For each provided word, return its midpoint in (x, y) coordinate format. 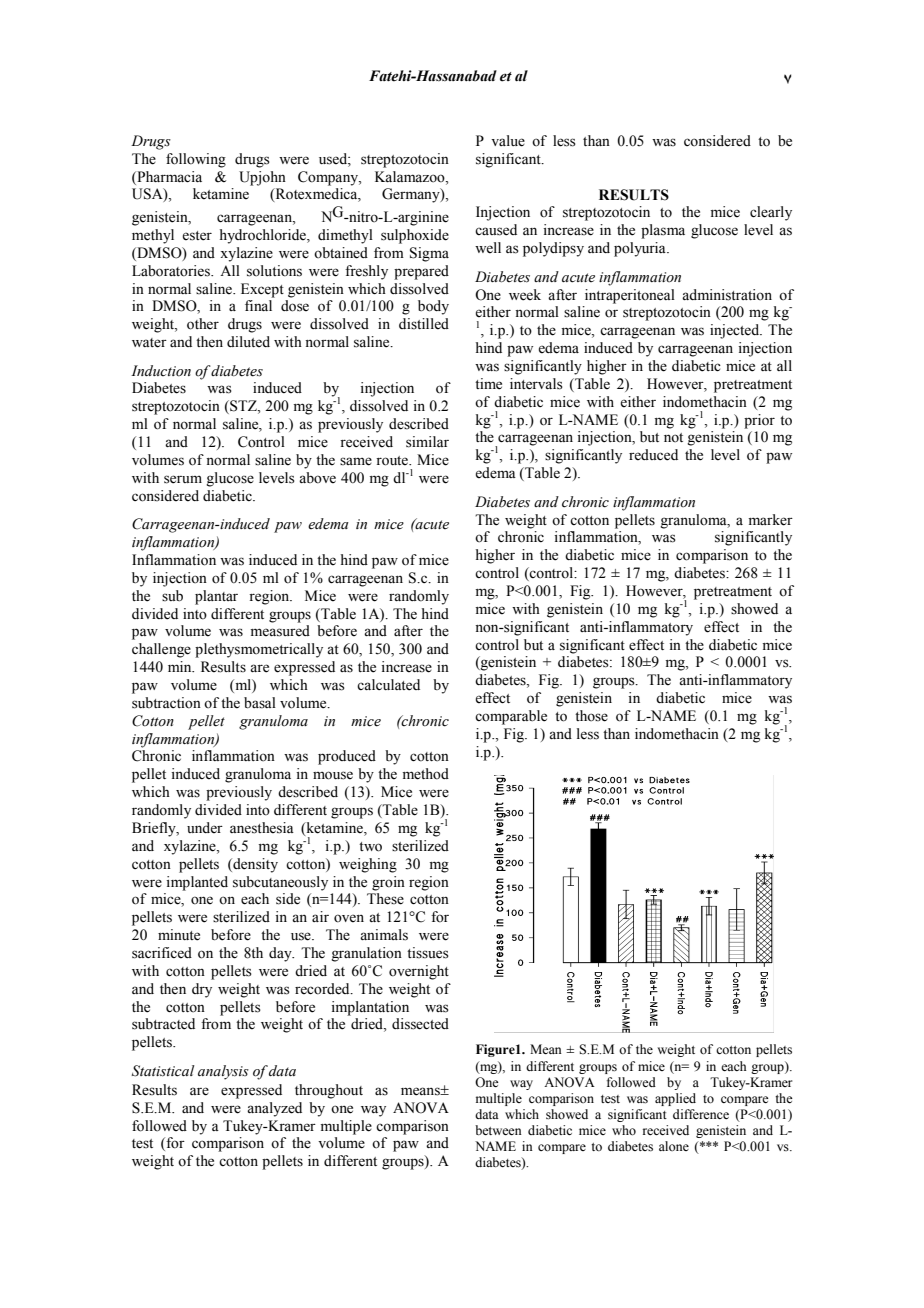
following (196, 160)
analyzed (274, 1109)
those (591, 716)
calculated (388, 685)
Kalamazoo (411, 177)
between (498, 1130)
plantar (216, 597)
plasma (663, 231)
